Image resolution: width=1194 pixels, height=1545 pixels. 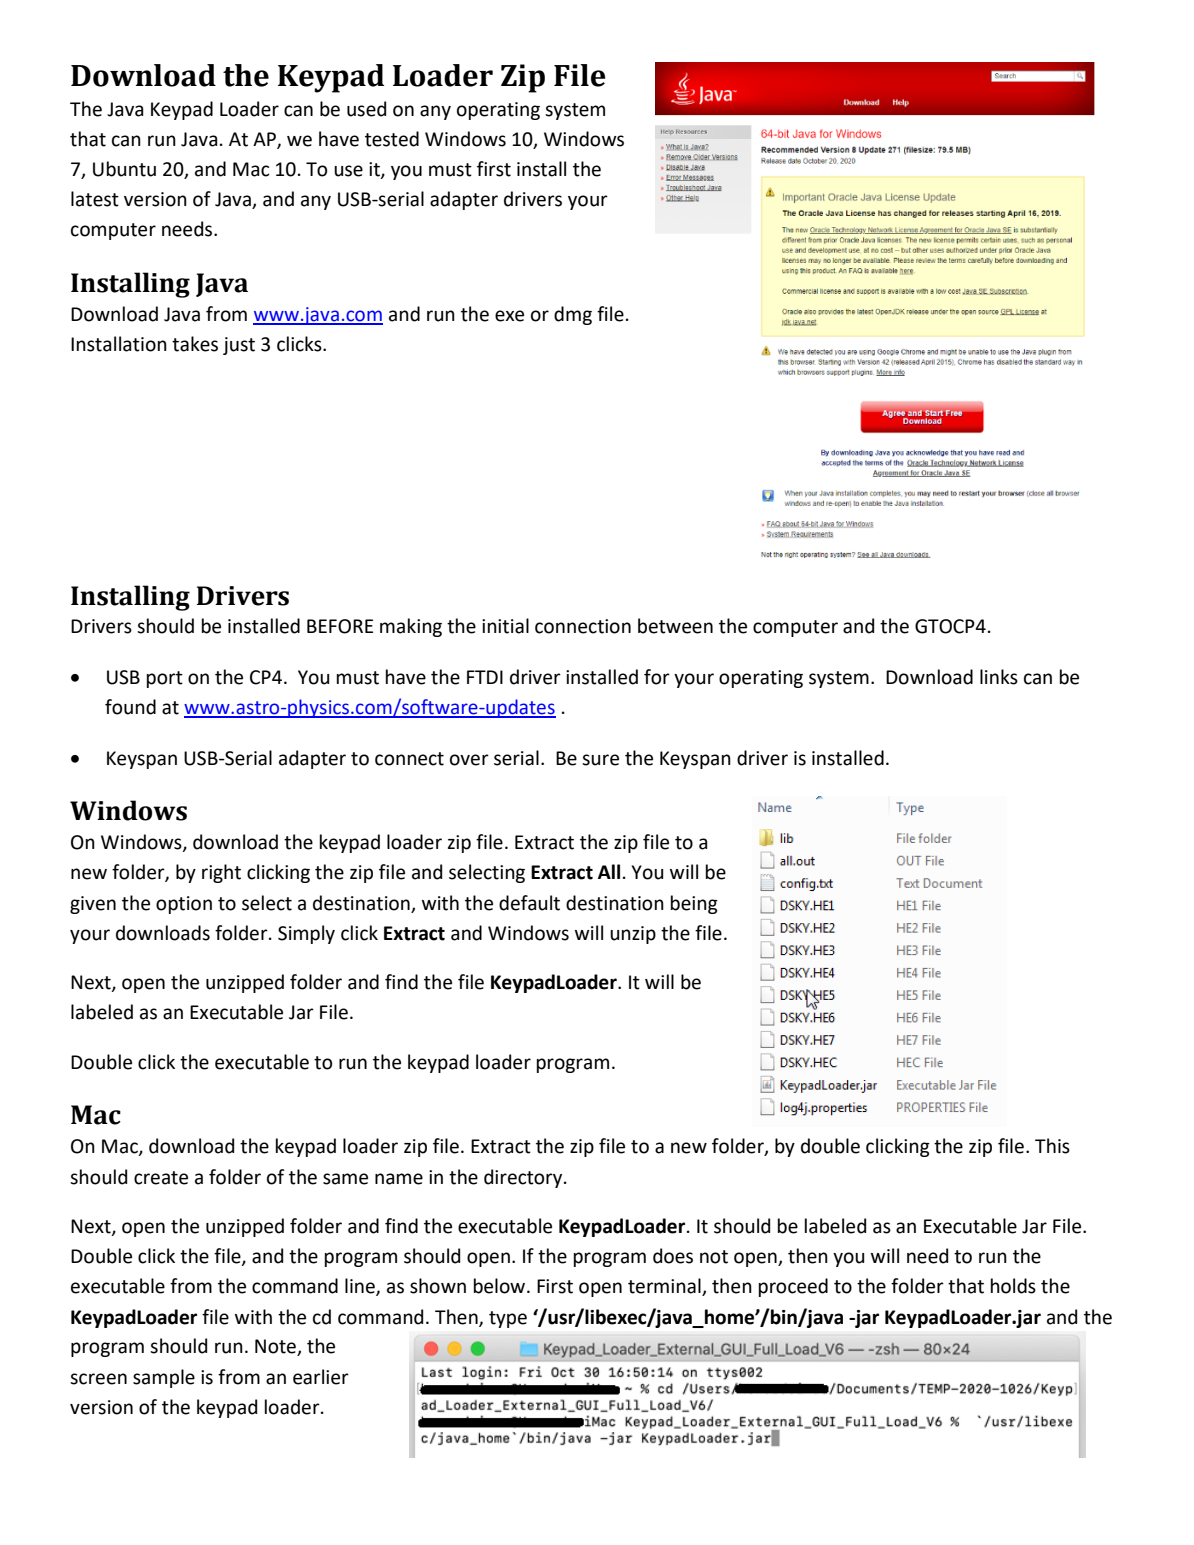 I want to click on holds, so click(x=1013, y=1286).
